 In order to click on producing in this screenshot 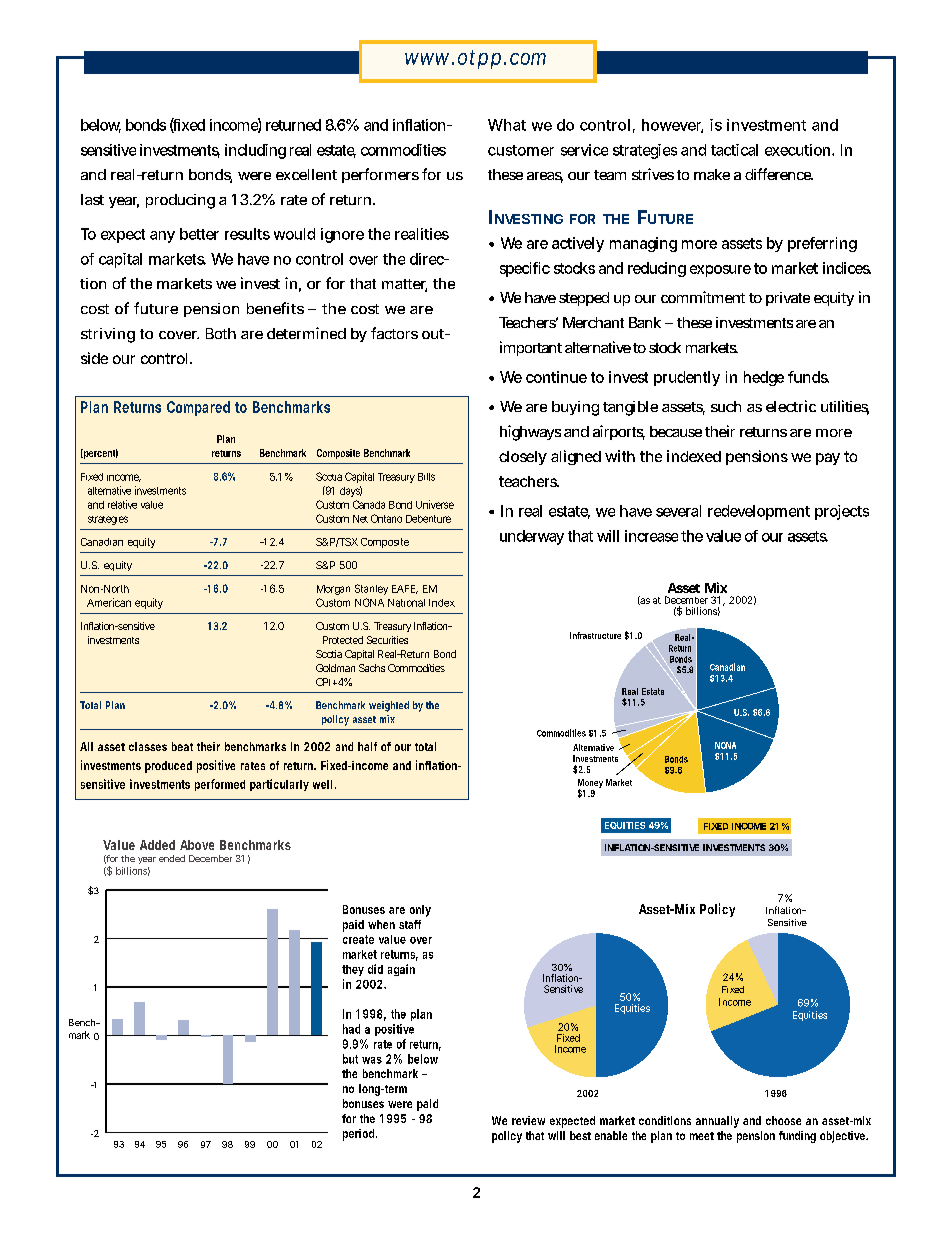, I will do `click(180, 201)`.
